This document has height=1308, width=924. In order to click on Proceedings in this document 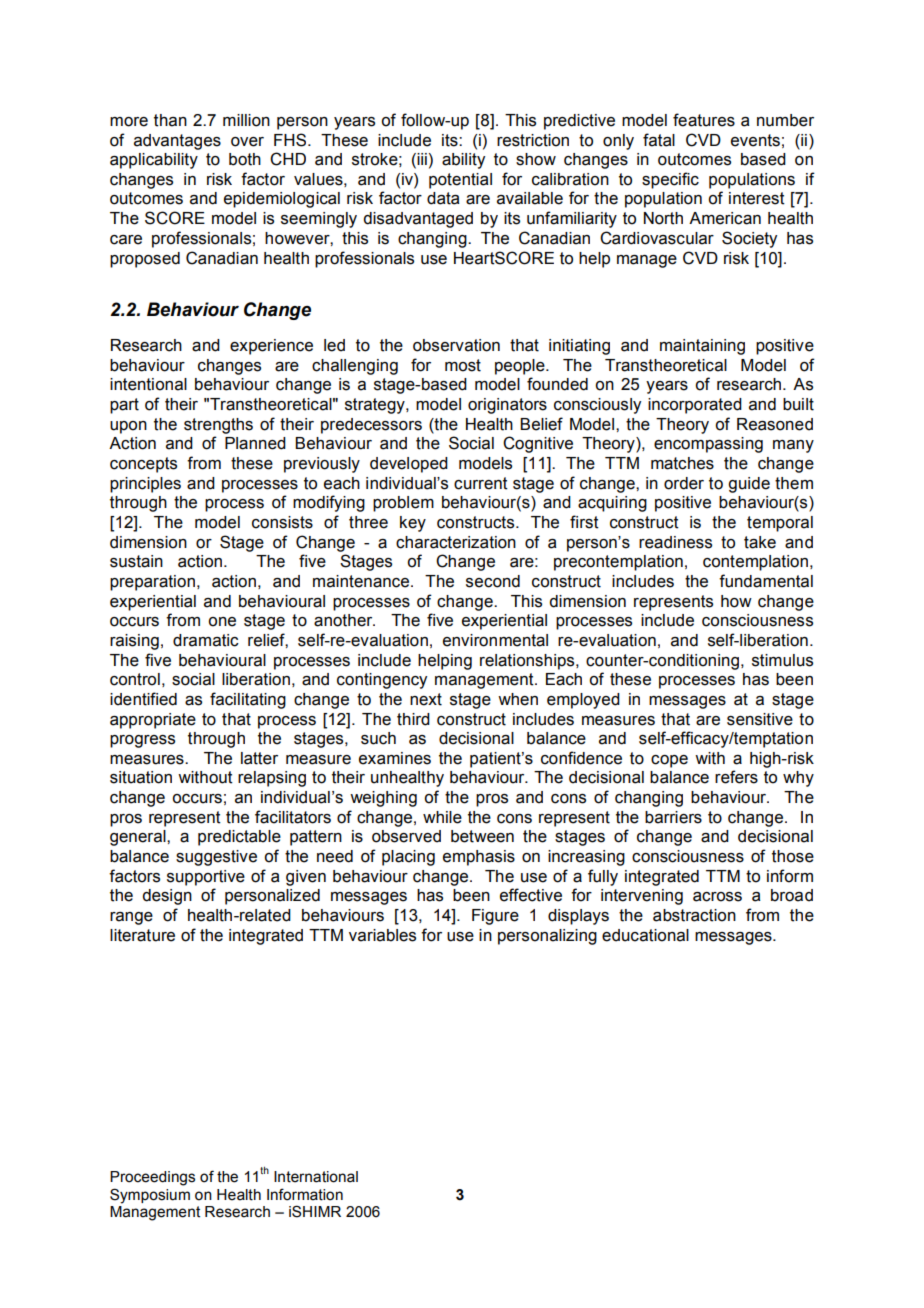, I will do `click(152, 1178)`.
